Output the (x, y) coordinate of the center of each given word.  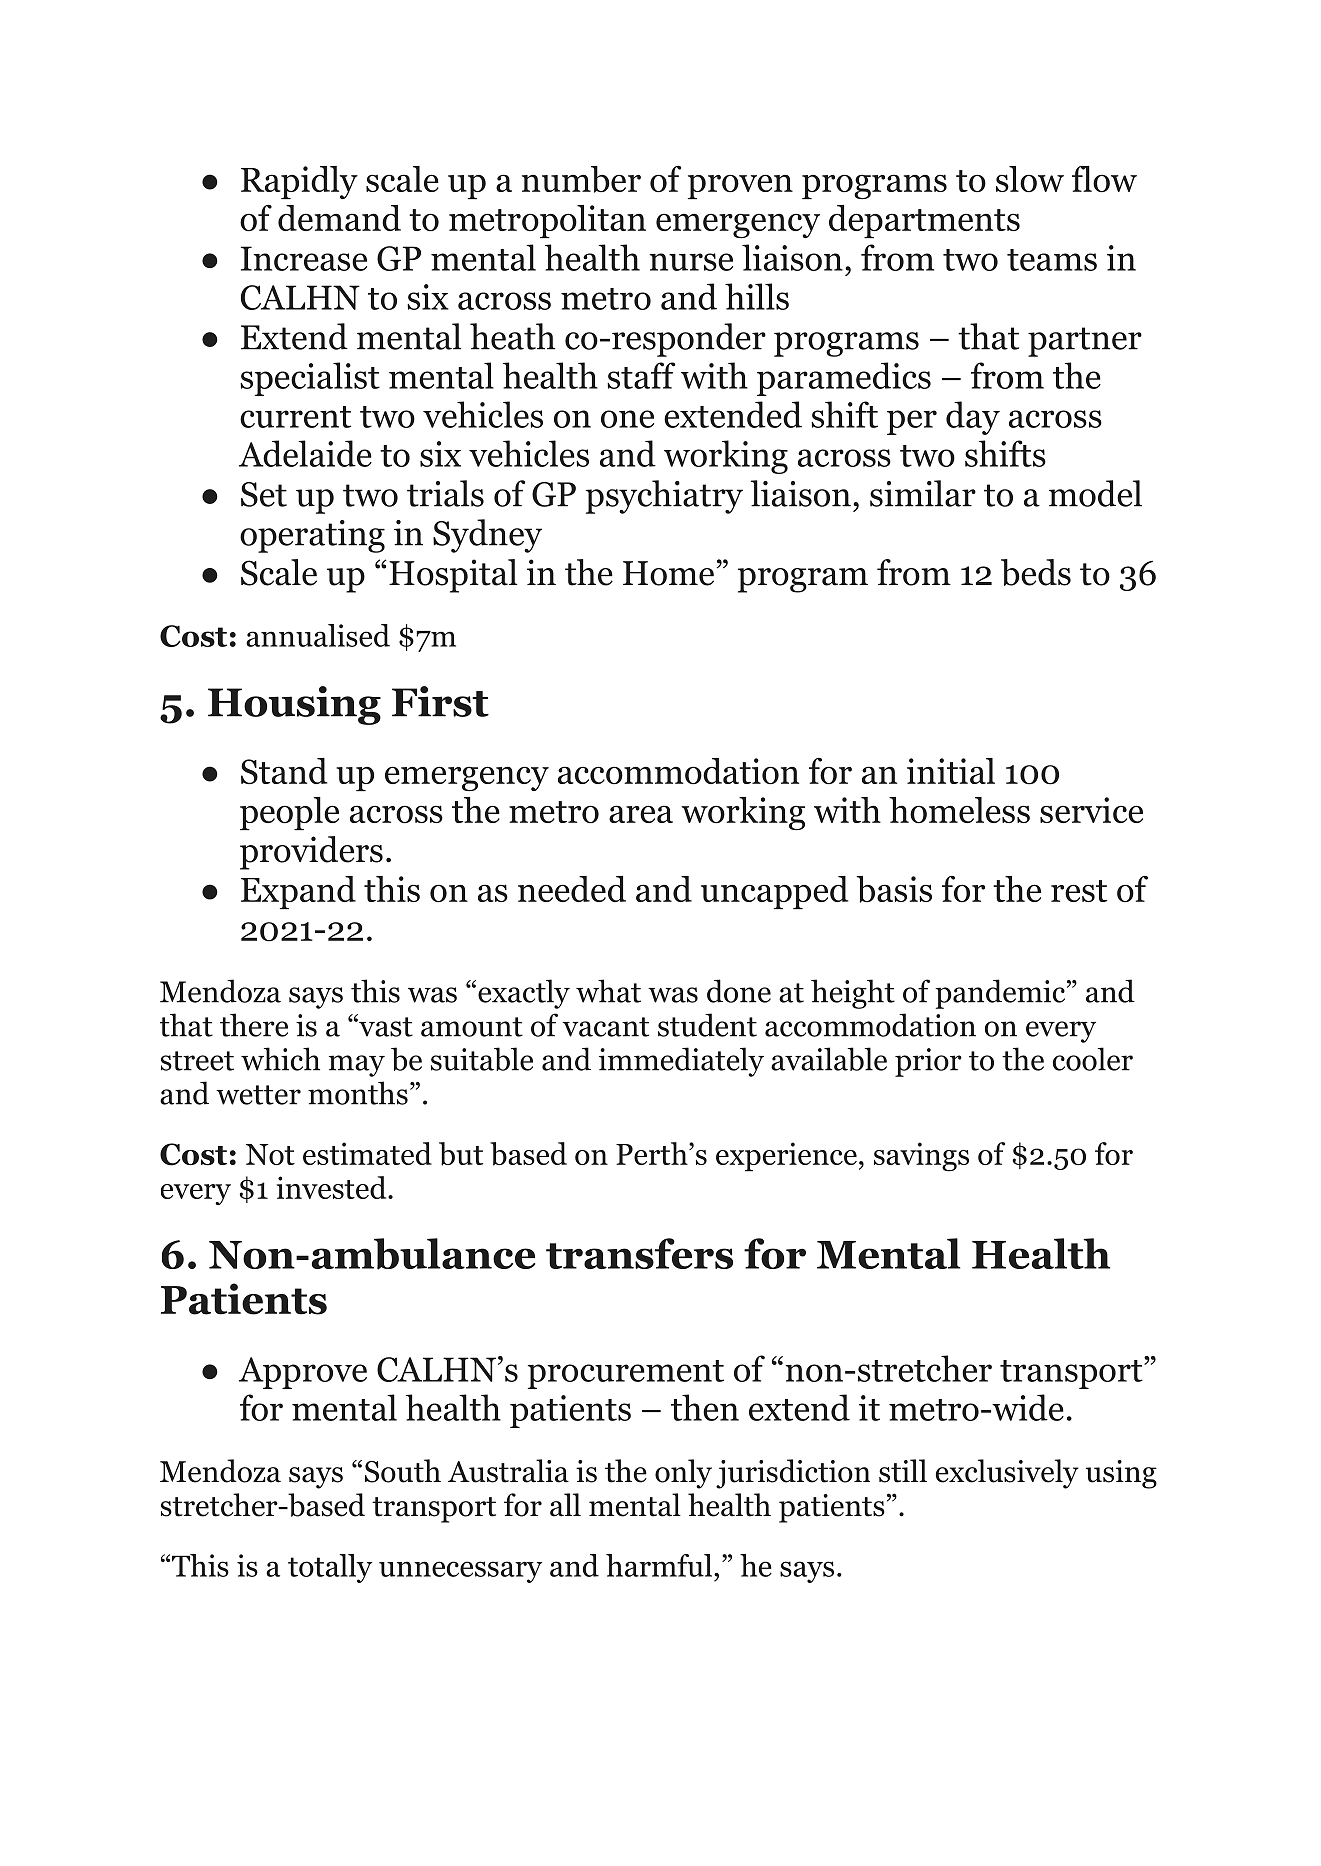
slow (1030, 179)
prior (928, 1062)
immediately (681, 1062)
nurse (691, 262)
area (641, 814)
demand (339, 218)
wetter (258, 1095)
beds (1036, 572)
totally (330, 1568)
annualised (318, 635)
